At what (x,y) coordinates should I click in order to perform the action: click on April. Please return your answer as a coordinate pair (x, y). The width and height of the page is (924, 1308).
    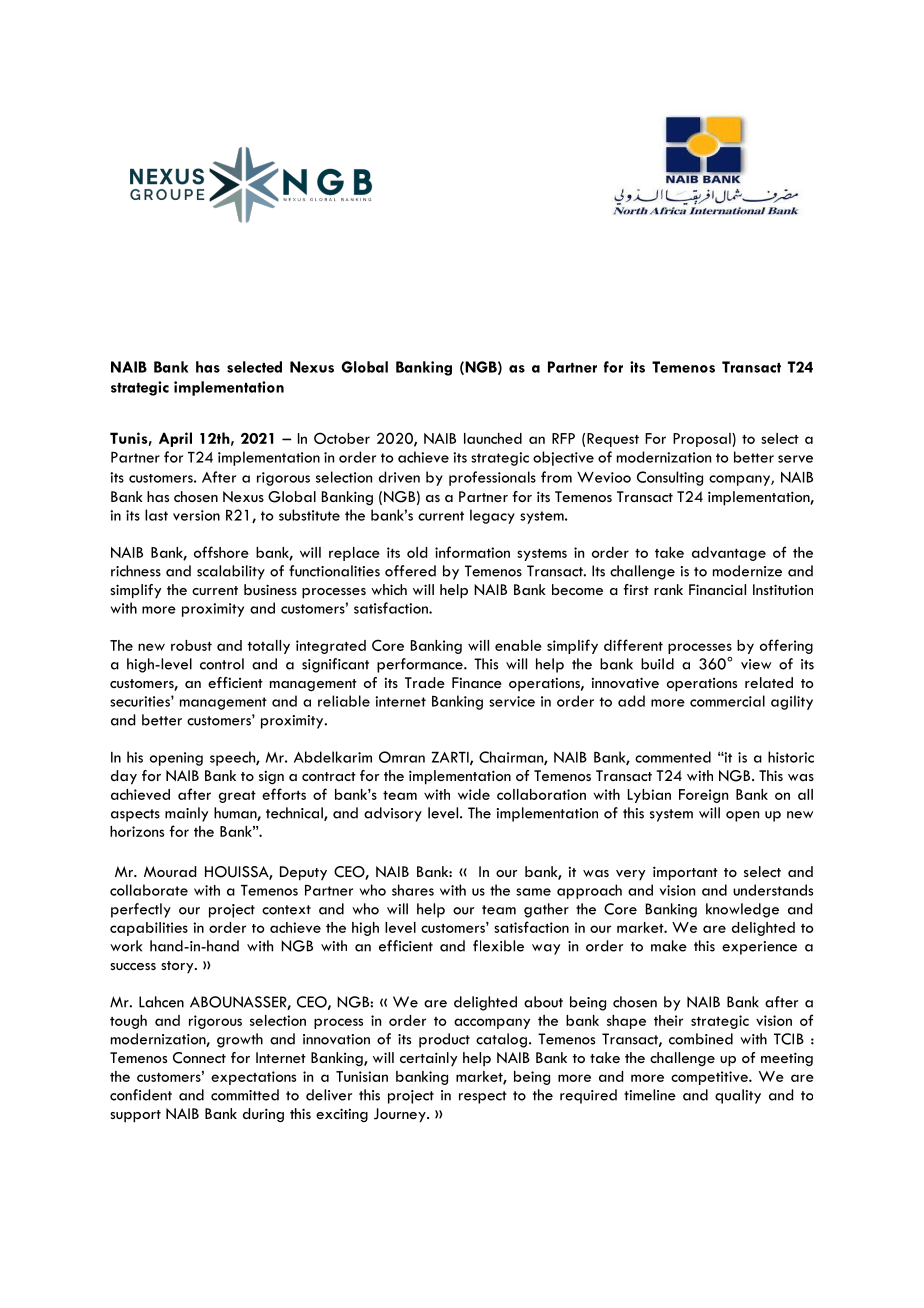
    Looking at the image, I should click on (175, 439).
